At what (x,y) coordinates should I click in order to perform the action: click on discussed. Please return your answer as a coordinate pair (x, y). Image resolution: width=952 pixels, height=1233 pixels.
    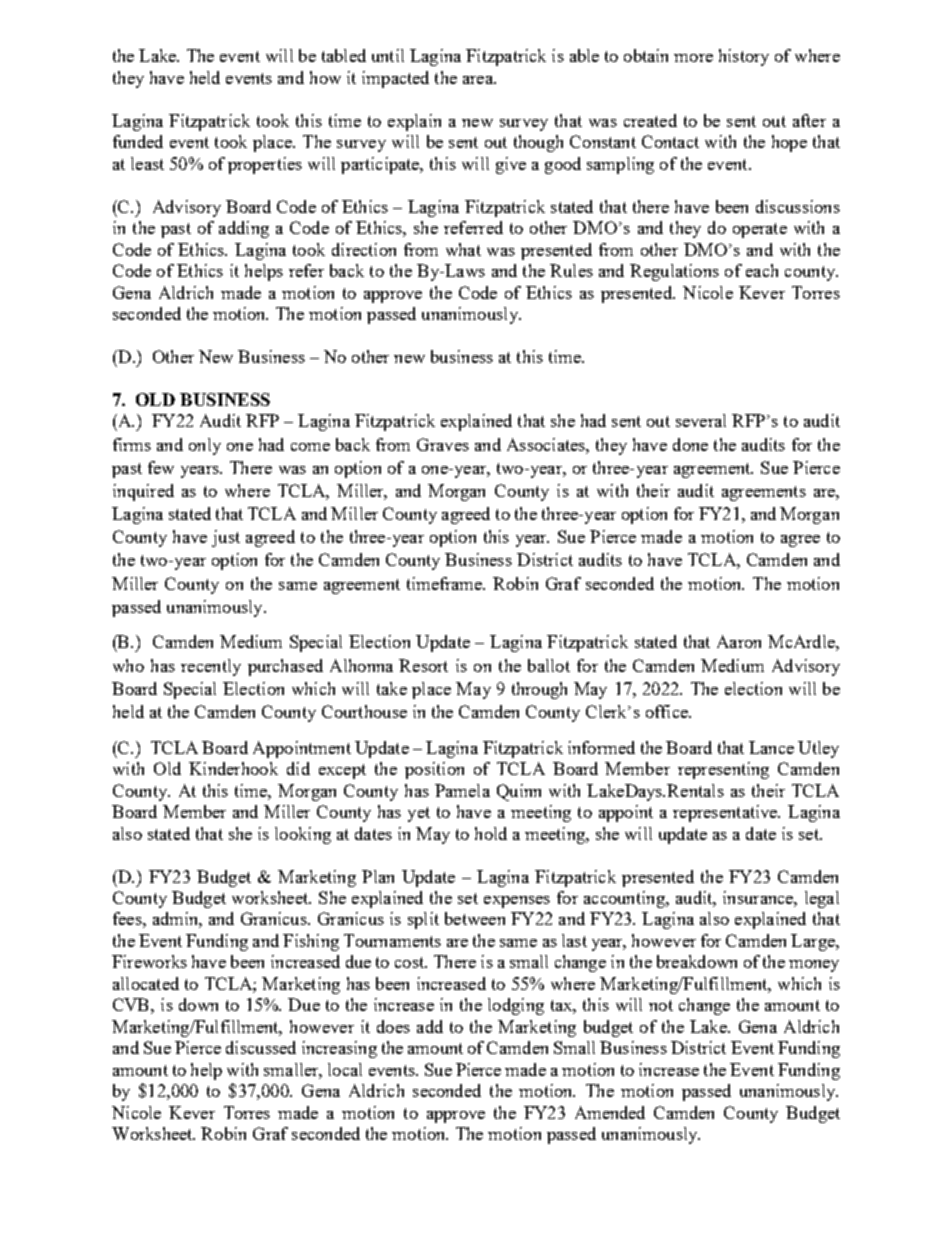
    Looking at the image, I should click on (261, 1047).
